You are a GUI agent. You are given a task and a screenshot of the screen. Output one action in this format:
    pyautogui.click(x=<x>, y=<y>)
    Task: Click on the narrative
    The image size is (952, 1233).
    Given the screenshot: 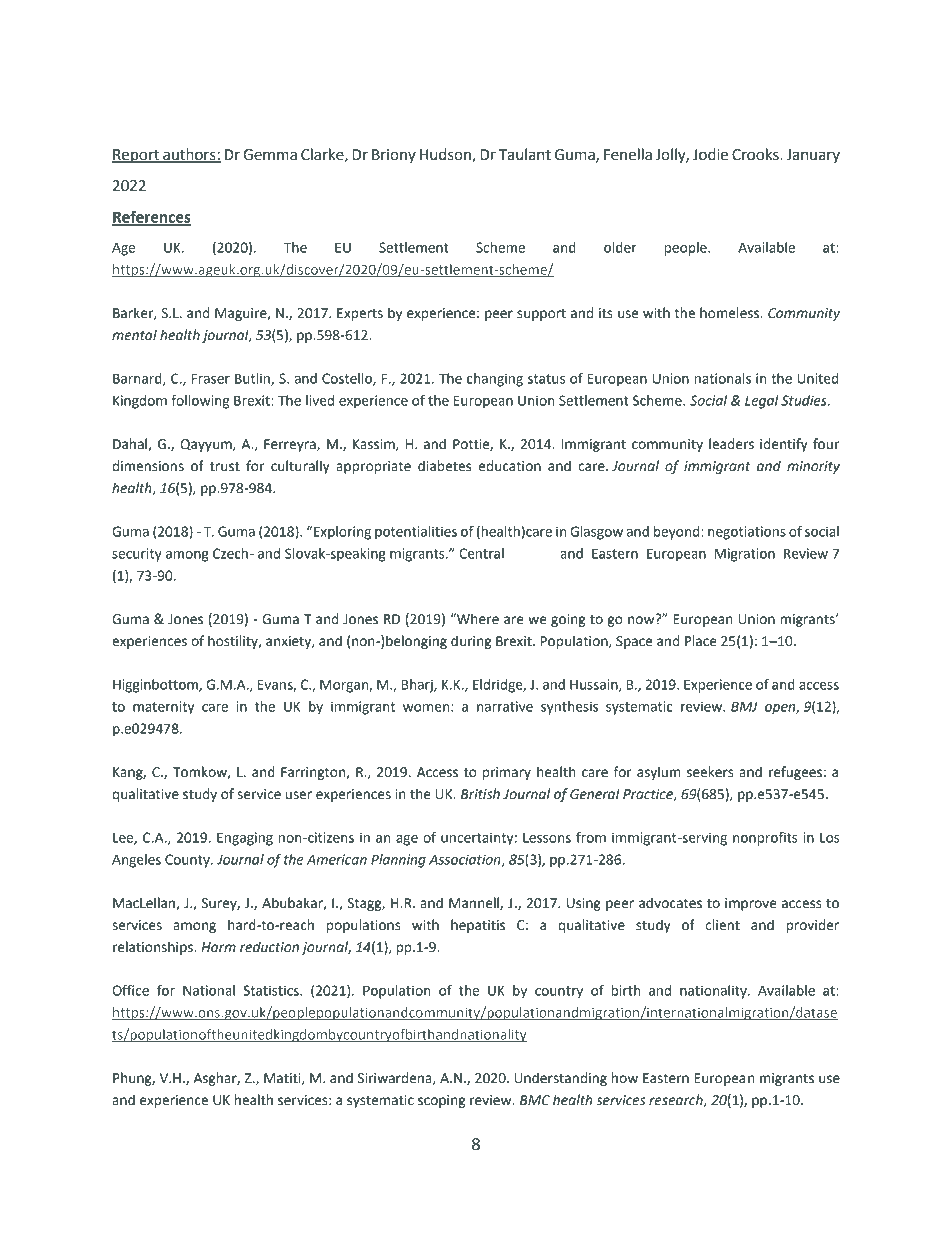 What is the action you would take?
    pyautogui.click(x=505, y=706)
